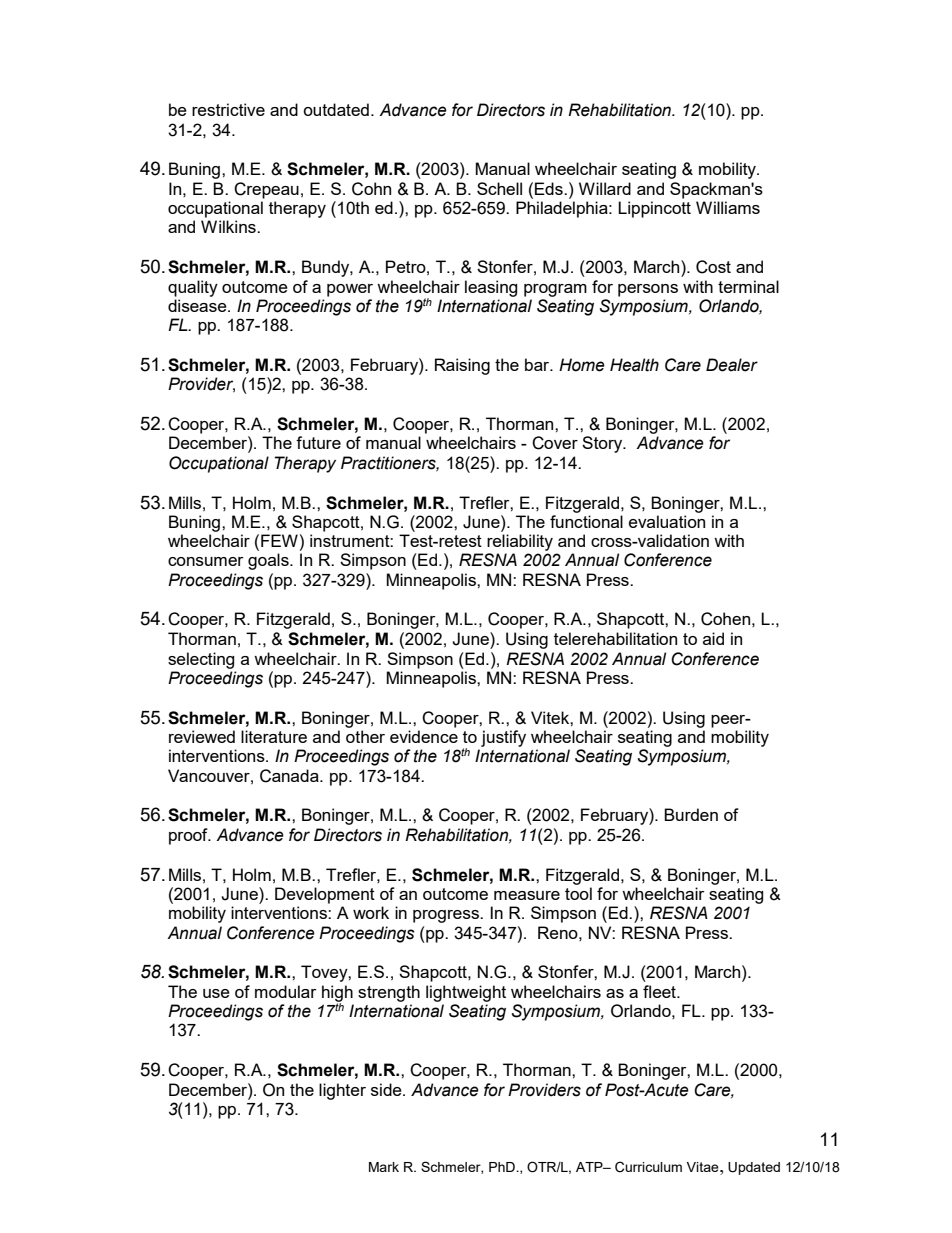  I want to click on aid, so click(713, 638).
